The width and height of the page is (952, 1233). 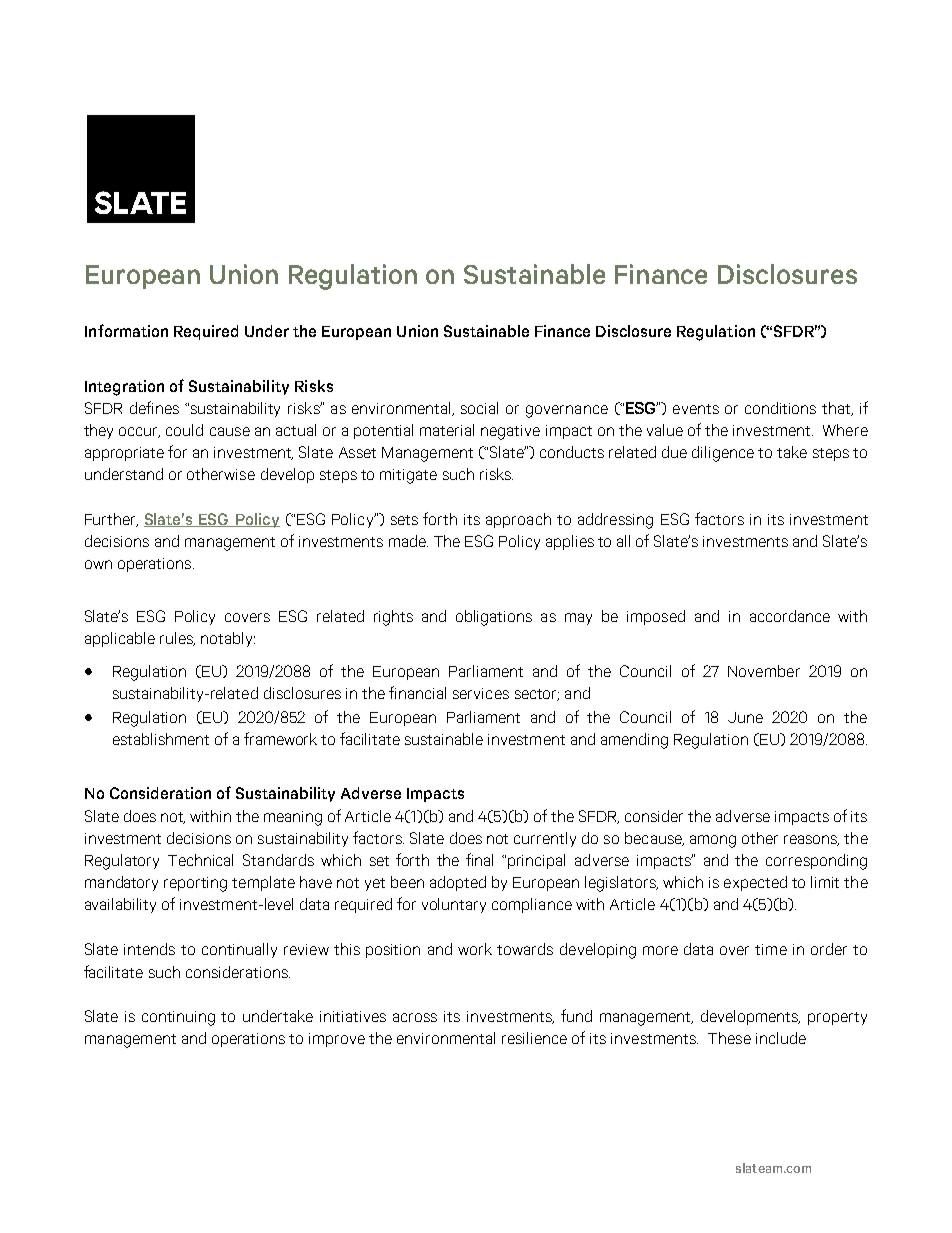 I want to click on November, so click(x=764, y=671).
